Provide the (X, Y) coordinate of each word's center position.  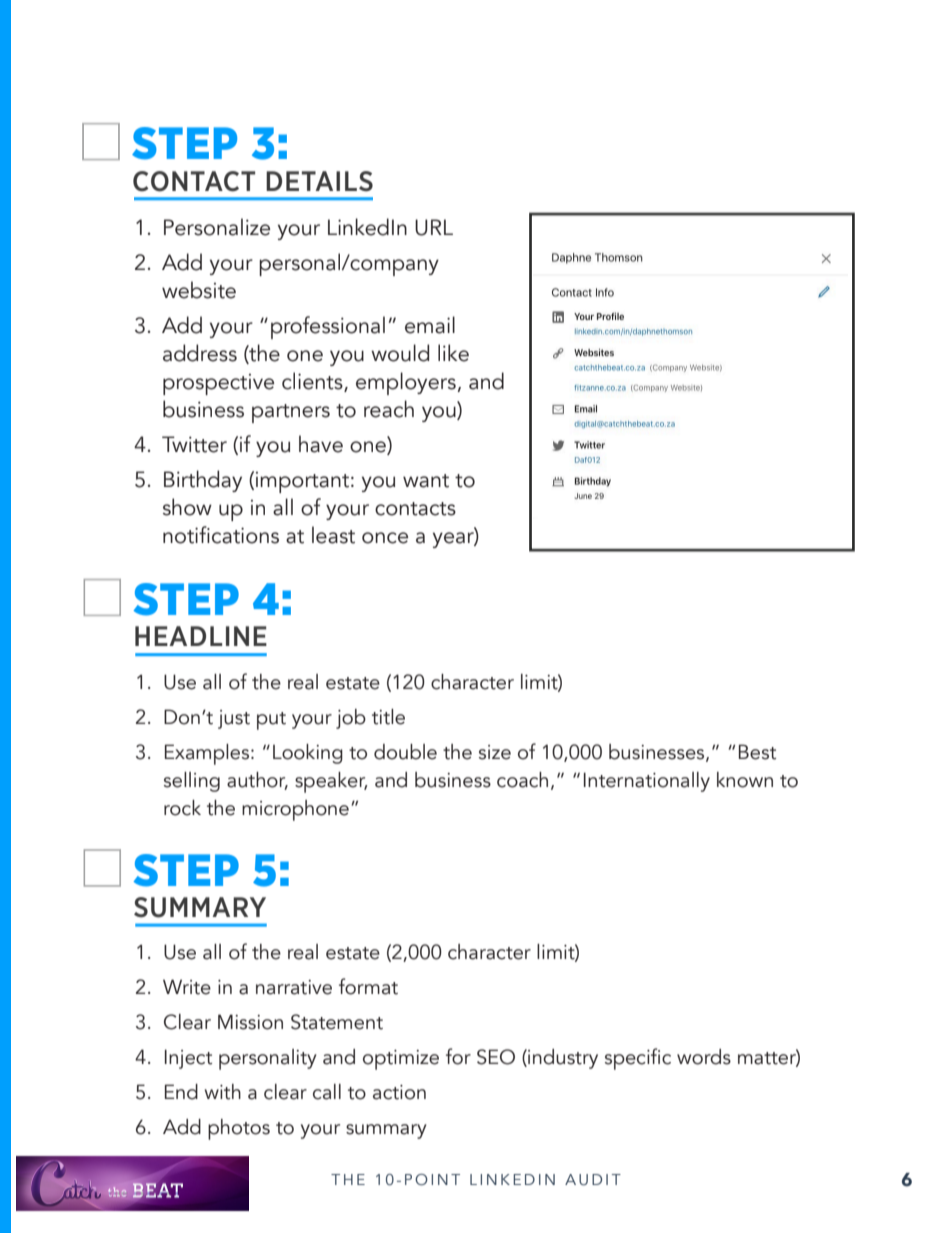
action (399, 1092)
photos (239, 1129)
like (453, 353)
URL (434, 227)
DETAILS (319, 181)
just (234, 719)
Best (757, 752)
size (495, 752)
